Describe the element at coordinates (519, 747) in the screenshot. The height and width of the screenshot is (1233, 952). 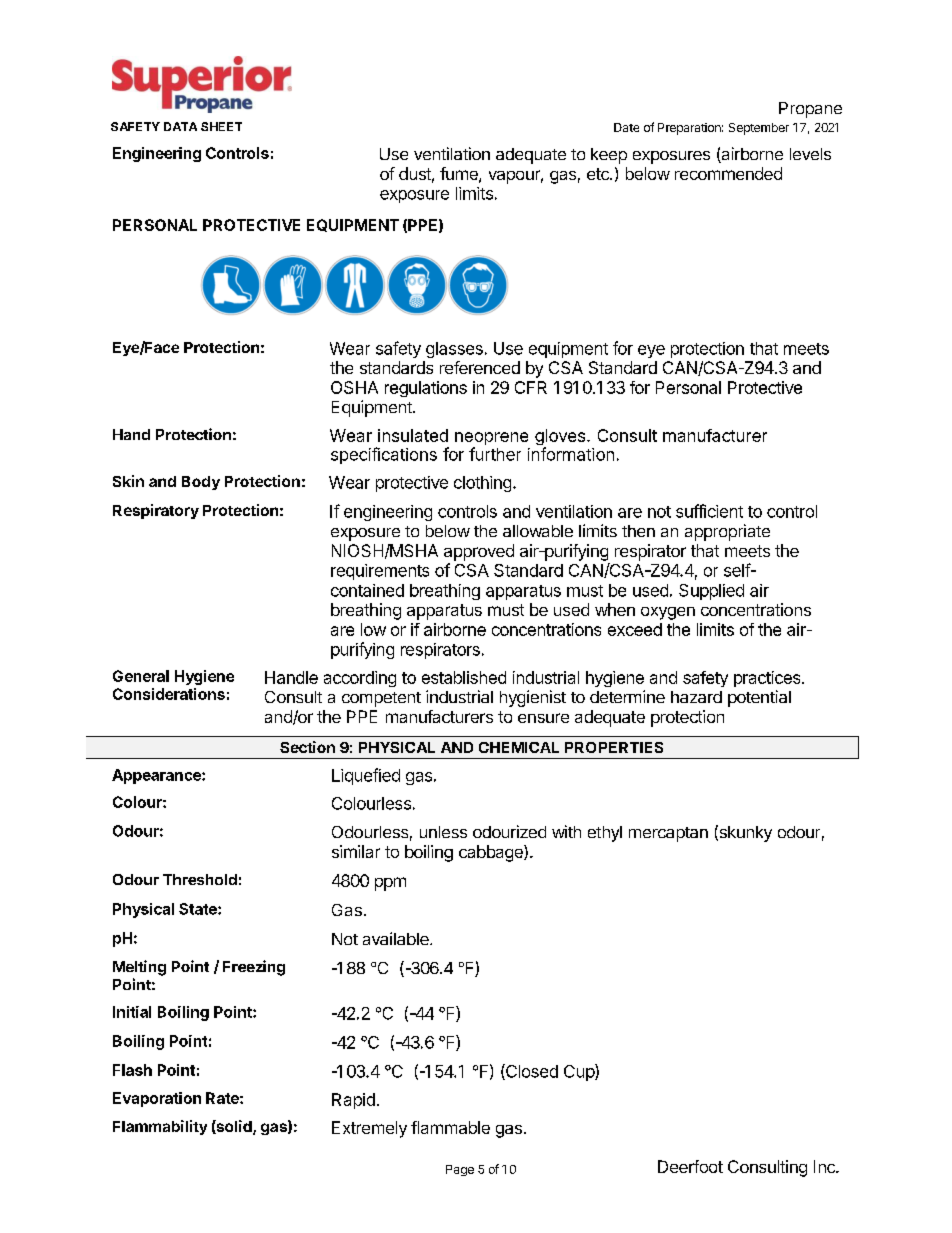
I see `CHEMICAL` at that location.
